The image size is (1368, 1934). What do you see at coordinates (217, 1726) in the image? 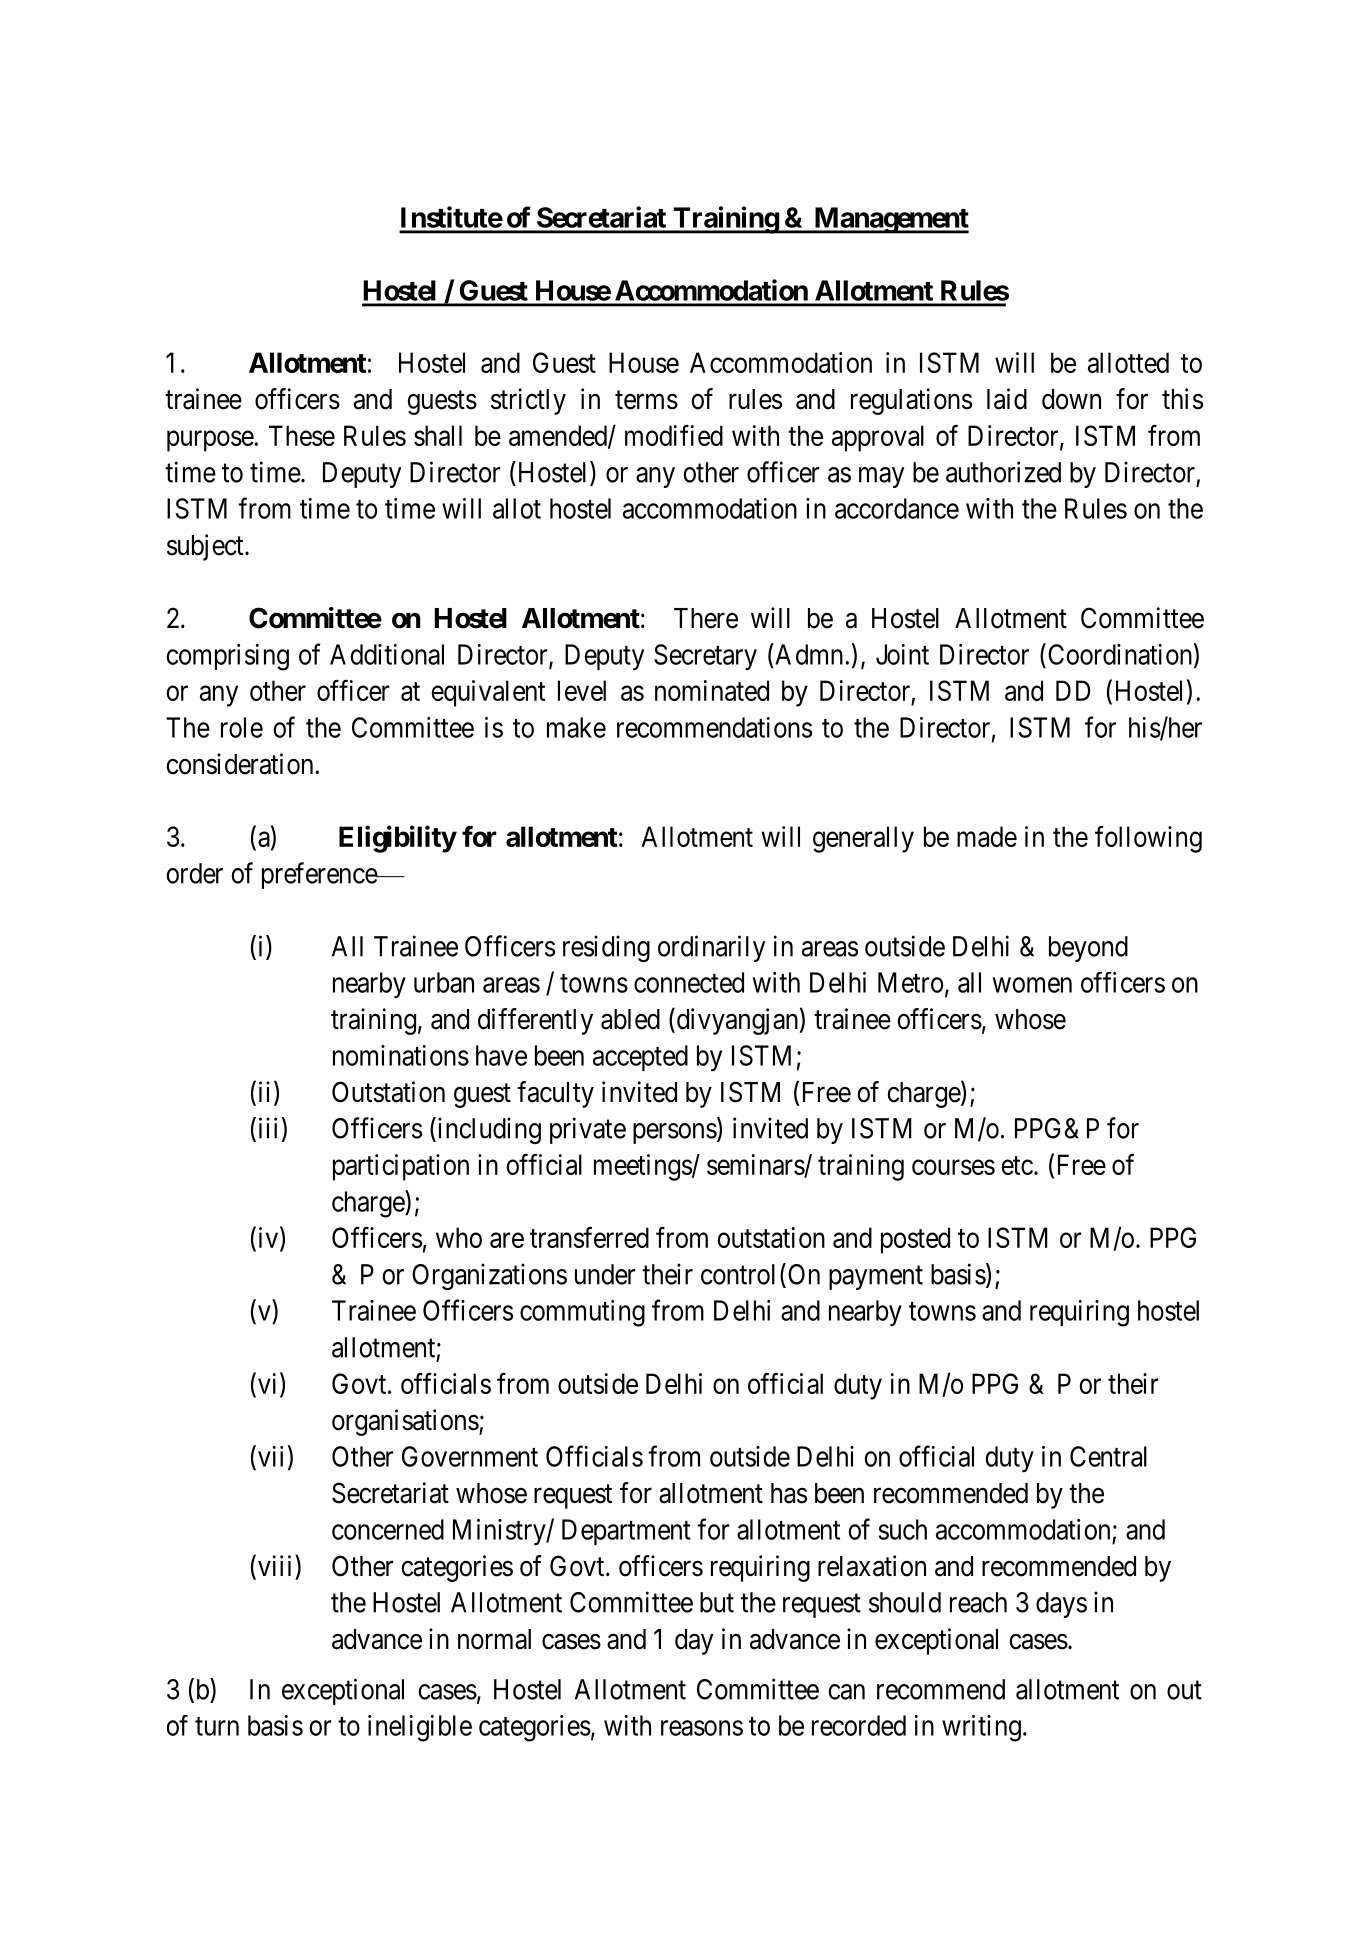
I see `turn` at bounding box center [217, 1726].
